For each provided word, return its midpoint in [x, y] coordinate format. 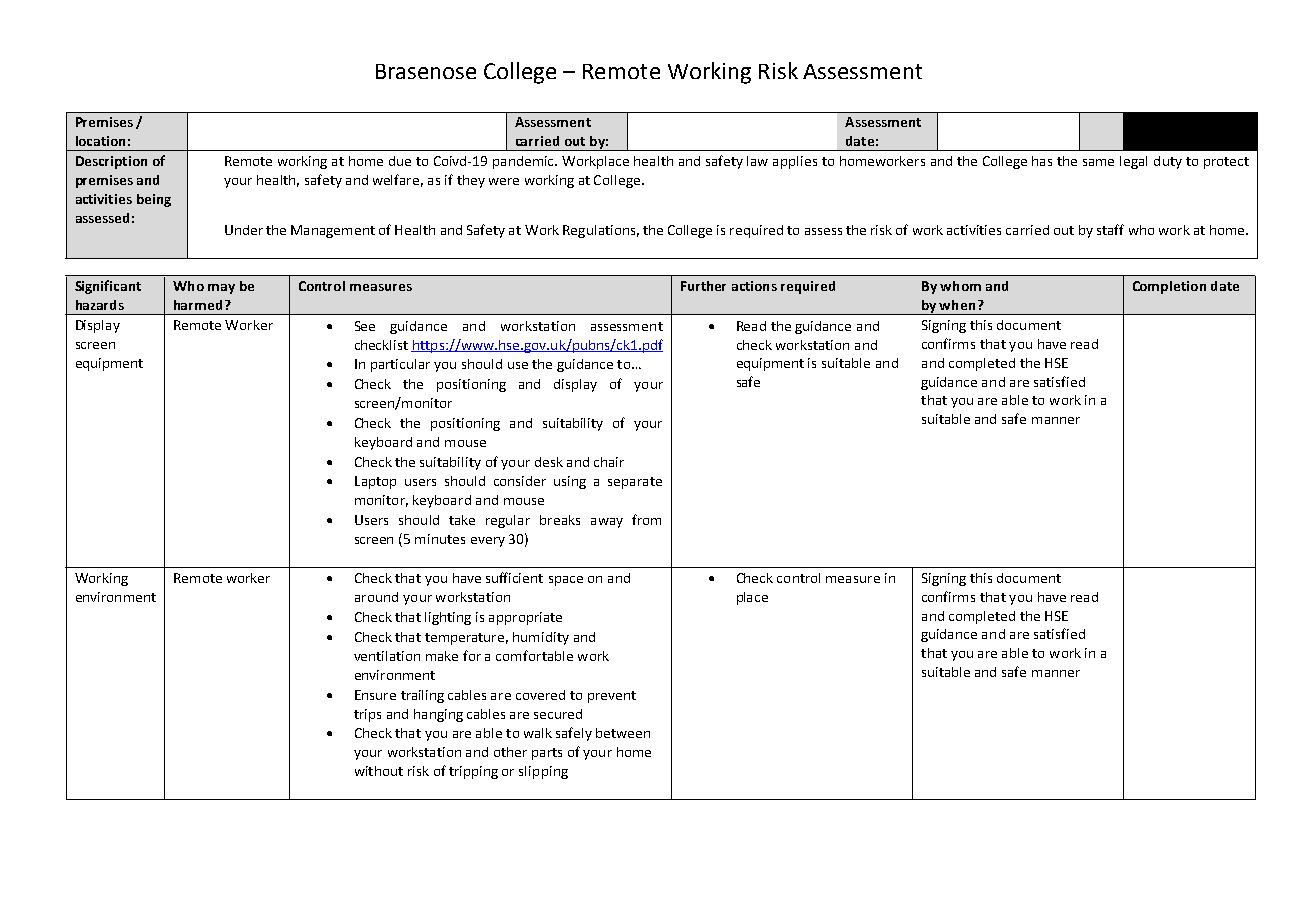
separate [635, 483]
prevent [612, 697]
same [1098, 162]
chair [609, 462]
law [757, 161]
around [376, 597]
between [623, 733]
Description [111, 162]
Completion [1169, 287]
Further [703, 286]
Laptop [375, 482]
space [566, 581]
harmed [198, 305]
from [646, 519]
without [379, 771]
